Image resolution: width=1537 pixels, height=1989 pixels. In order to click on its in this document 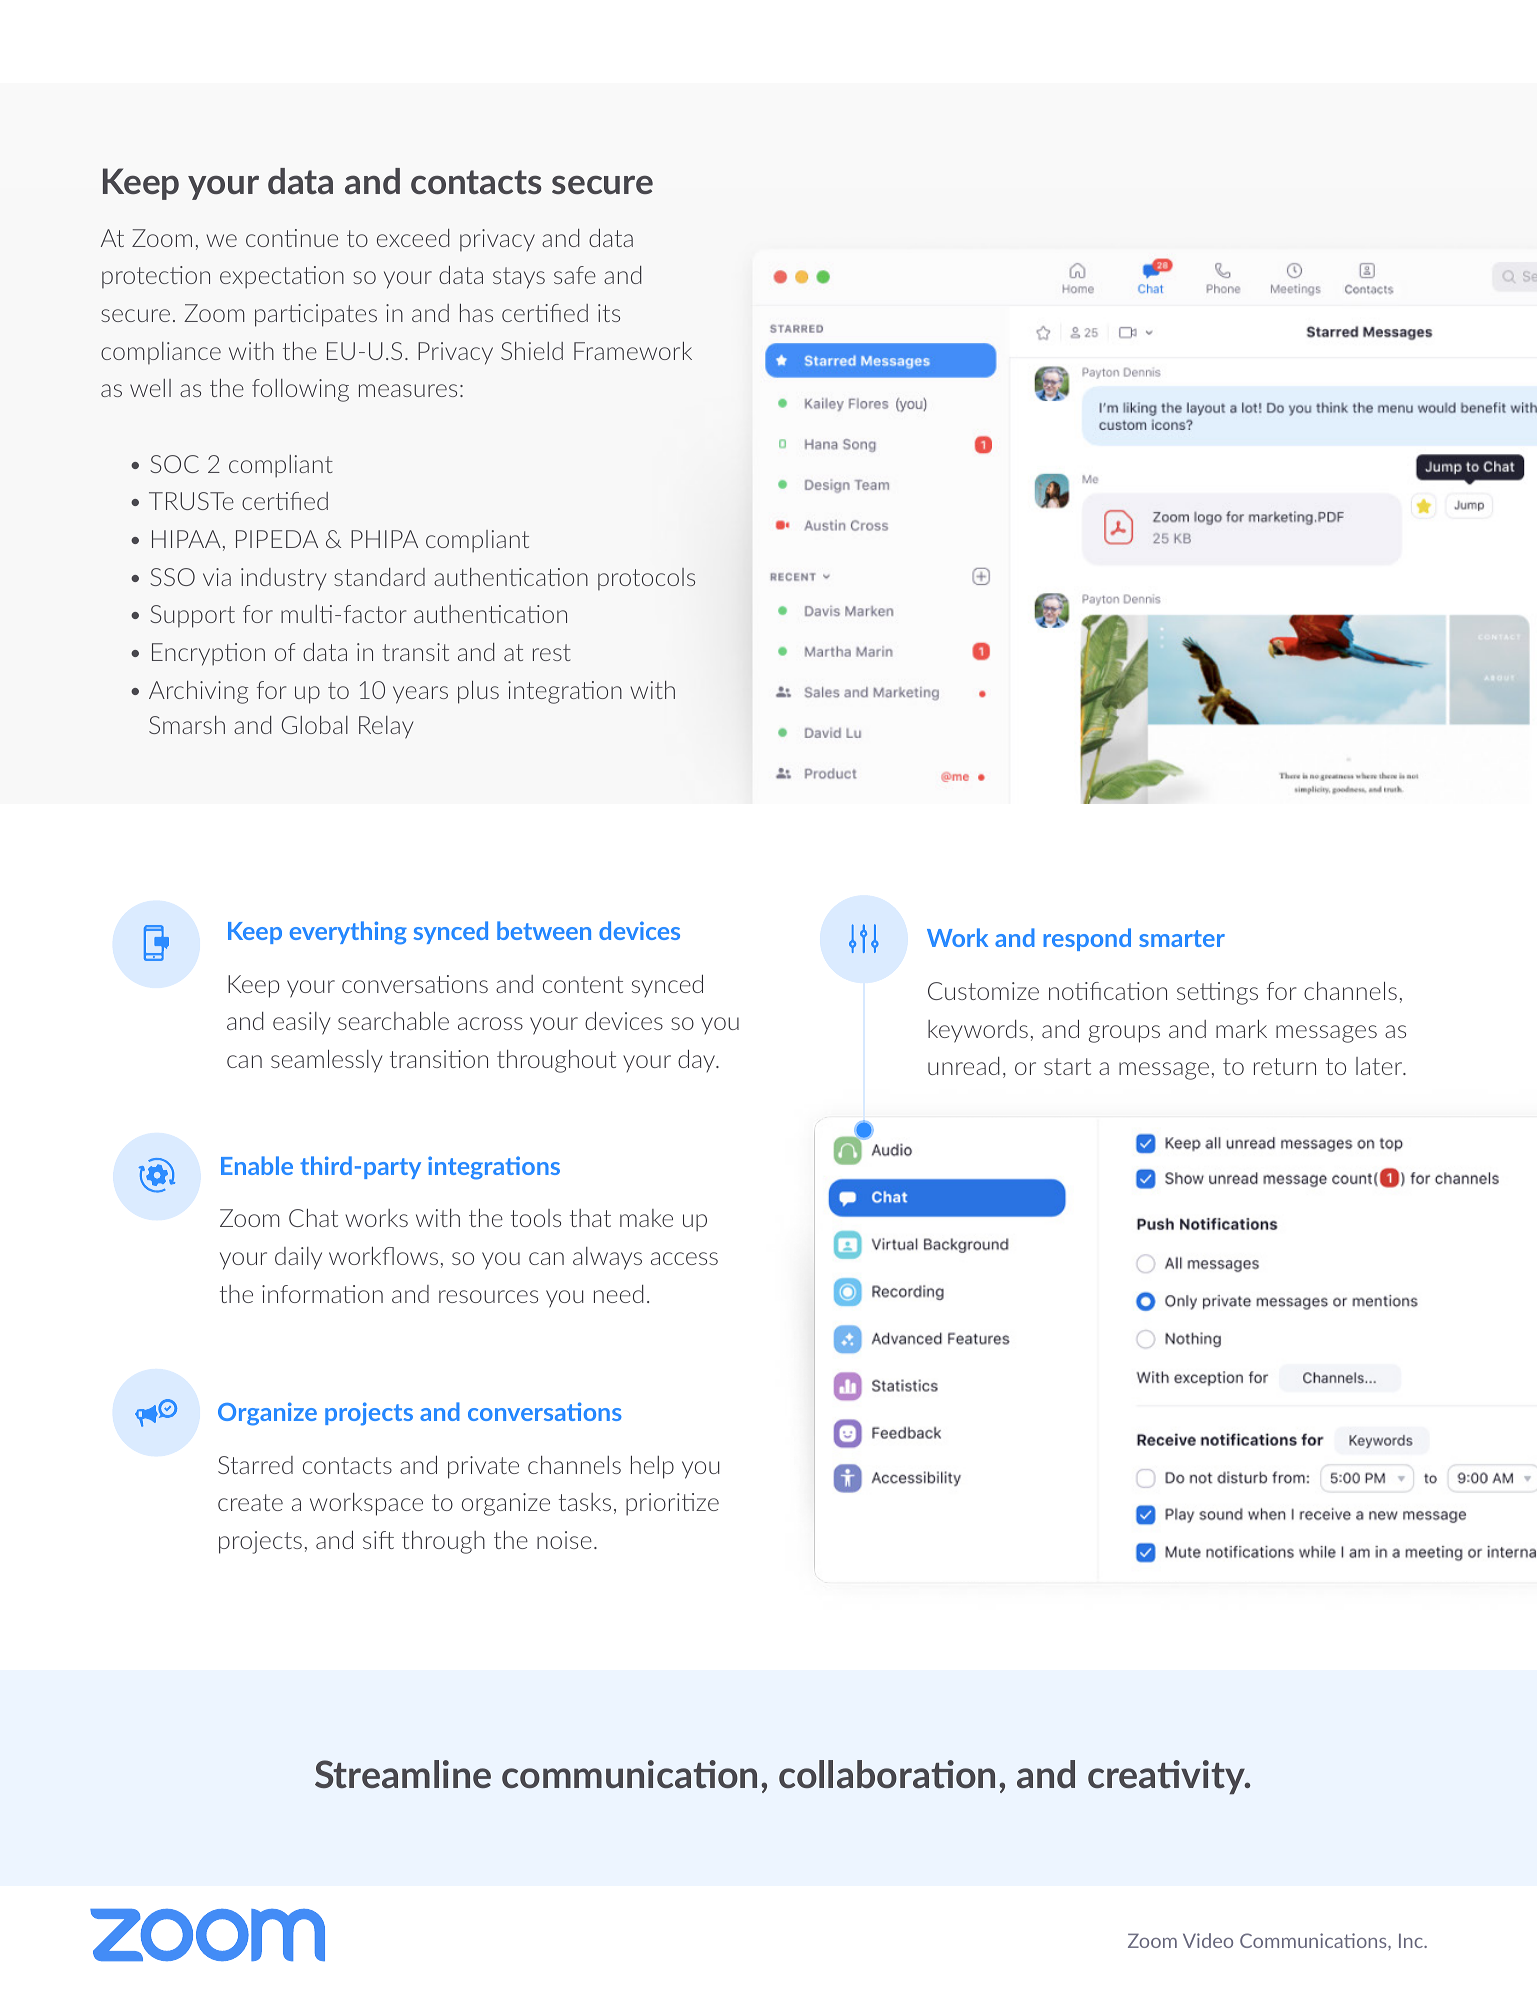, I will do `click(609, 313)`.
